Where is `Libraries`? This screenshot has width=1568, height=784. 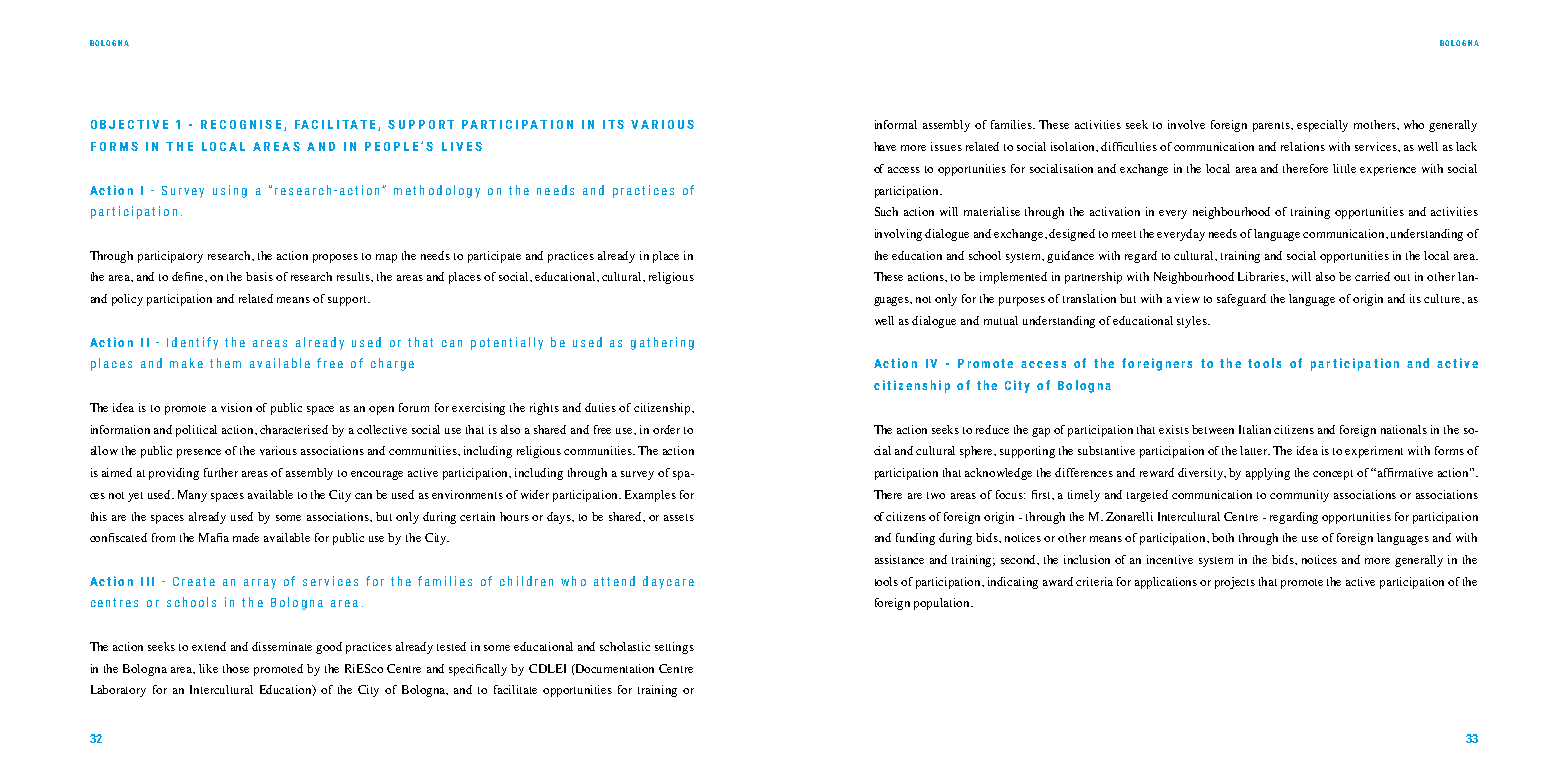 Libraries is located at coordinates (1262, 276).
